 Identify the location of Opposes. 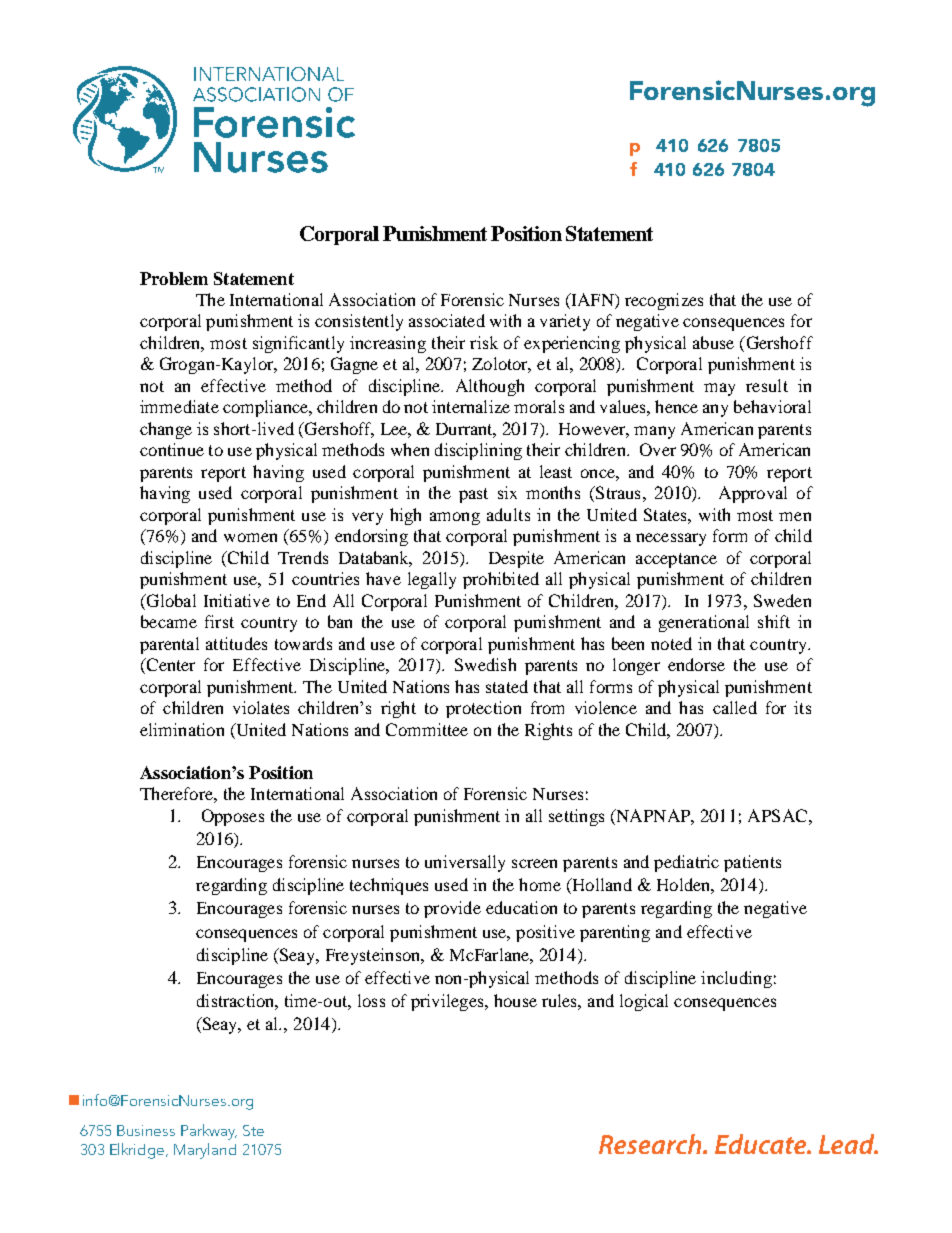
(233, 817).
